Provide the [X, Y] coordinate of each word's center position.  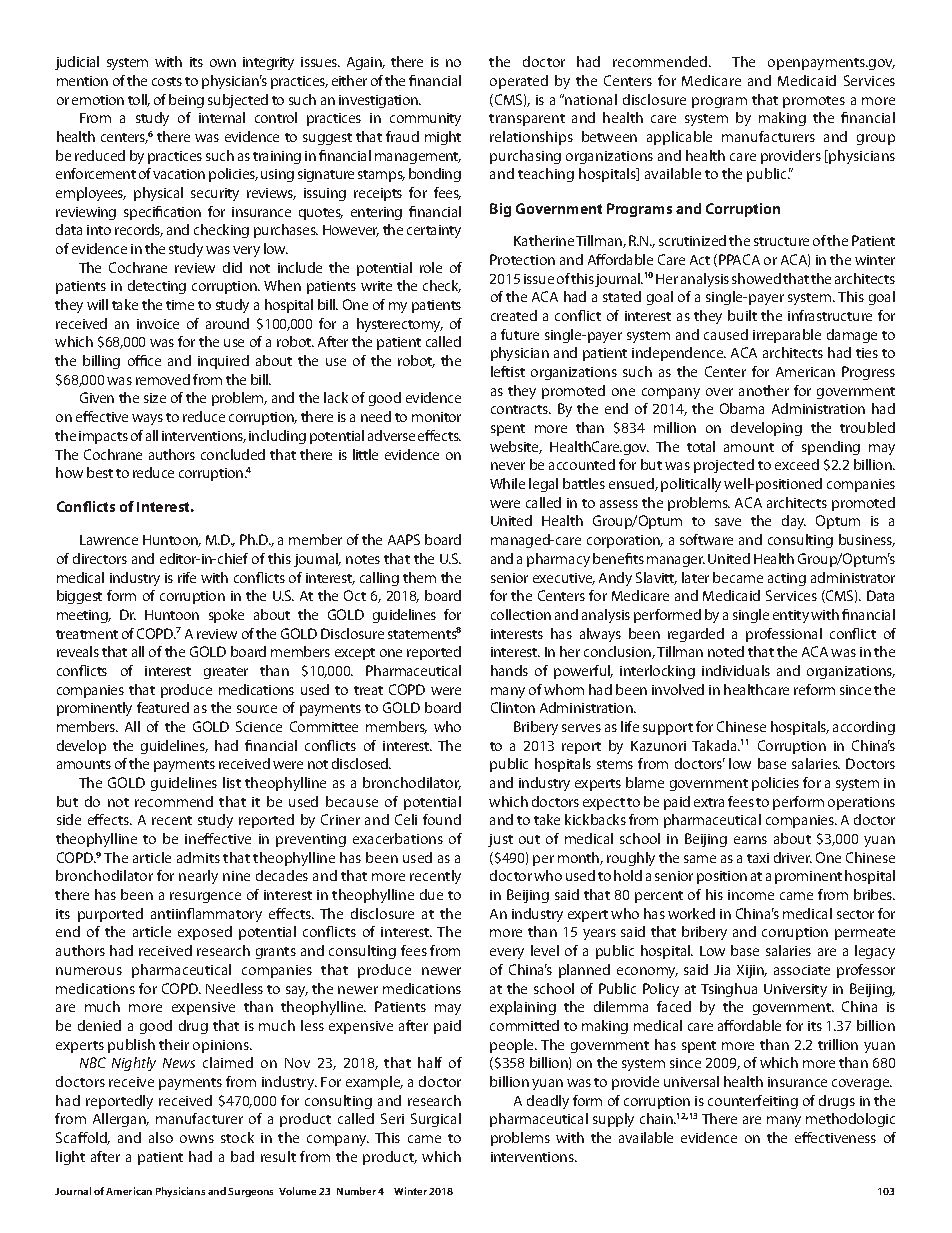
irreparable [787, 336]
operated [519, 82]
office [144, 360]
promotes [814, 102]
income [751, 895]
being [186, 101]
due [431, 894]
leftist [508, 371]
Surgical [436, 1120]
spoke [226, 616]
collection [521, 614]
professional [784, 635]
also [161, 1137]
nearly [198, 877]
